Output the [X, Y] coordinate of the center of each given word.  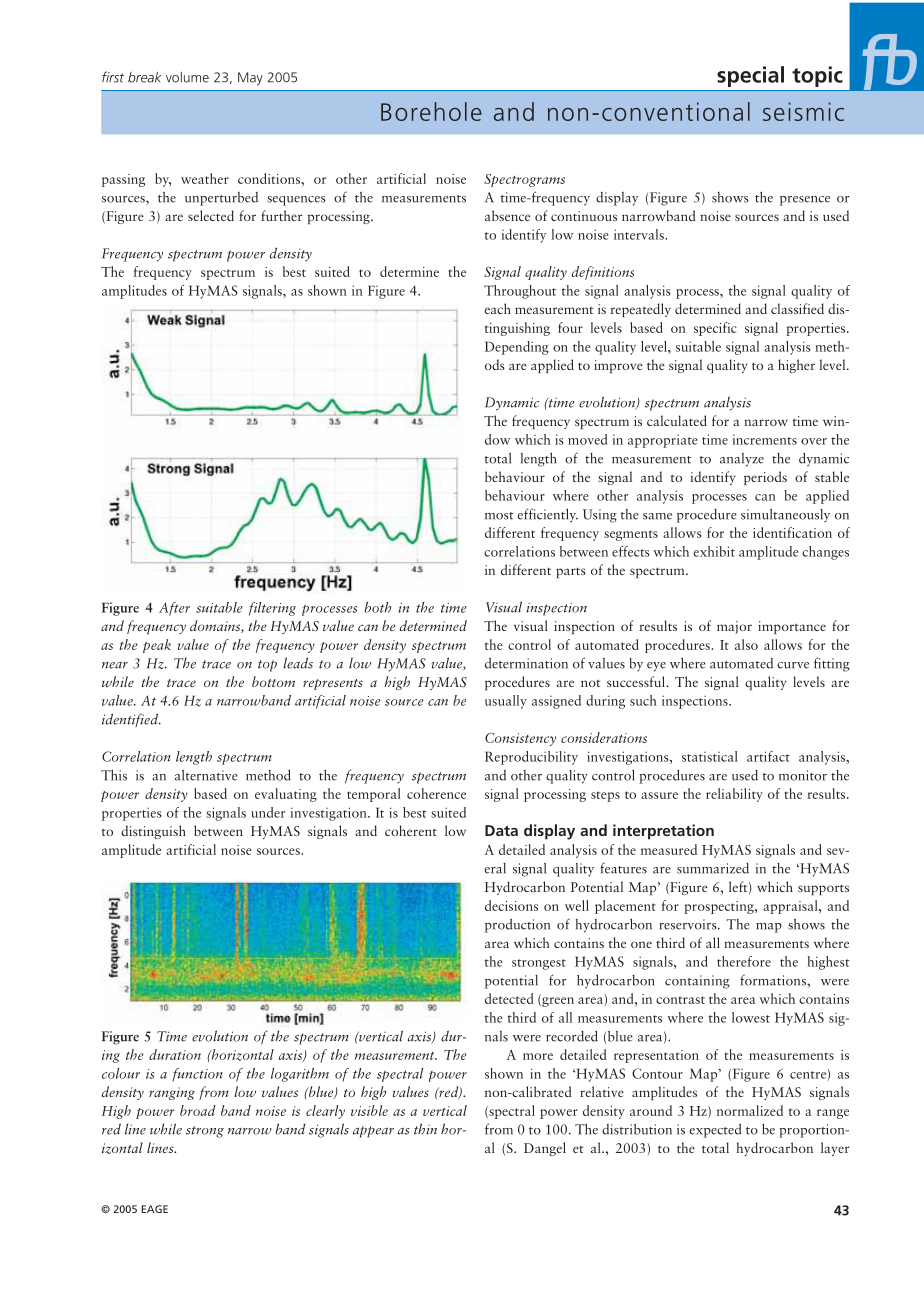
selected [211, 215]
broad [198, 1110]
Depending [517, 348]
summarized [713, 868]
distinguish [153, 832]
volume [187, 77]
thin [425, 1129]
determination [526, 663]
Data [501, 830]
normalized [750, 1110]
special [750, 76]
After [174, 609]
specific [715, 329]
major [734, 627]
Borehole [431, 111]
